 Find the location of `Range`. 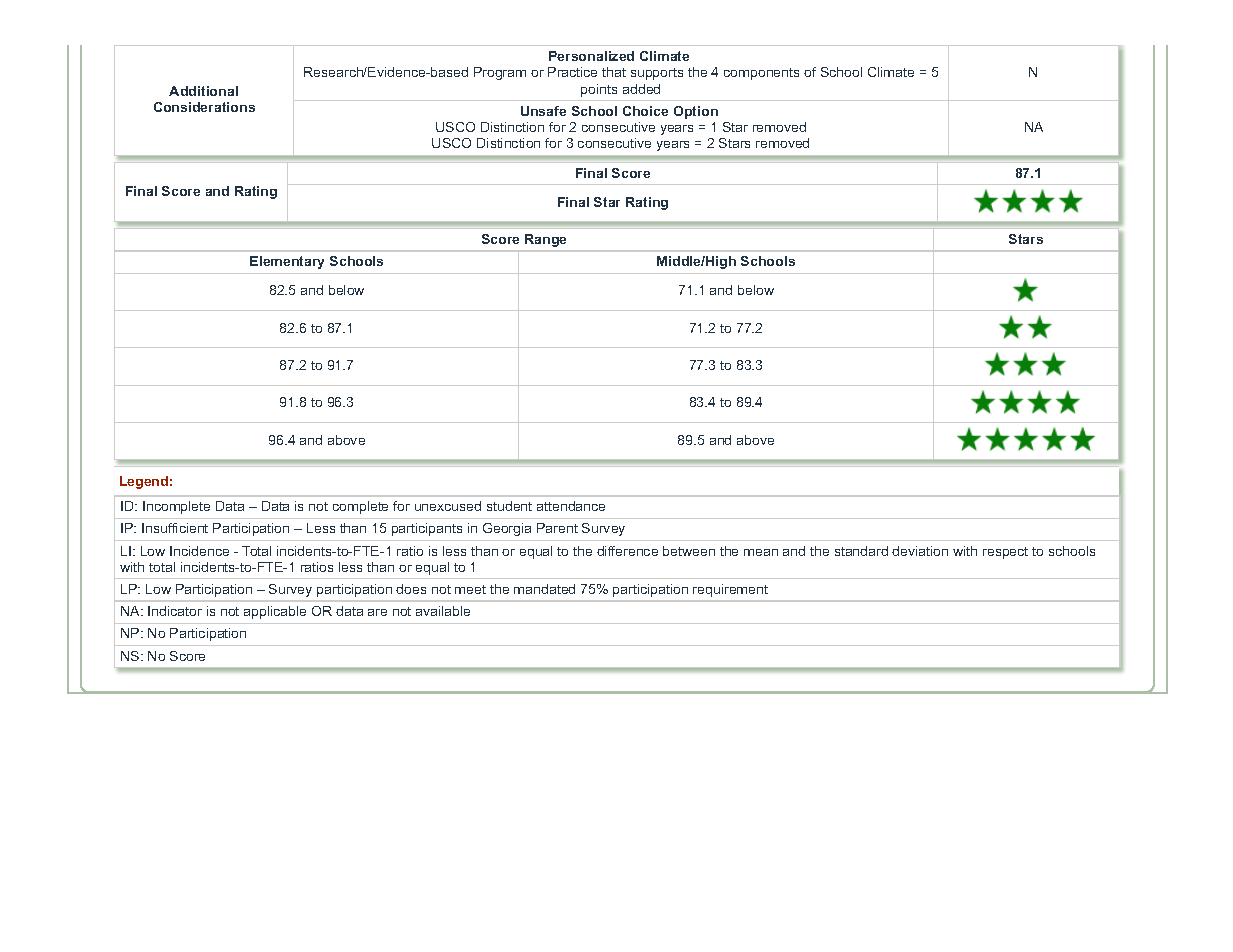

Range is located at coordinates (545, 240).
